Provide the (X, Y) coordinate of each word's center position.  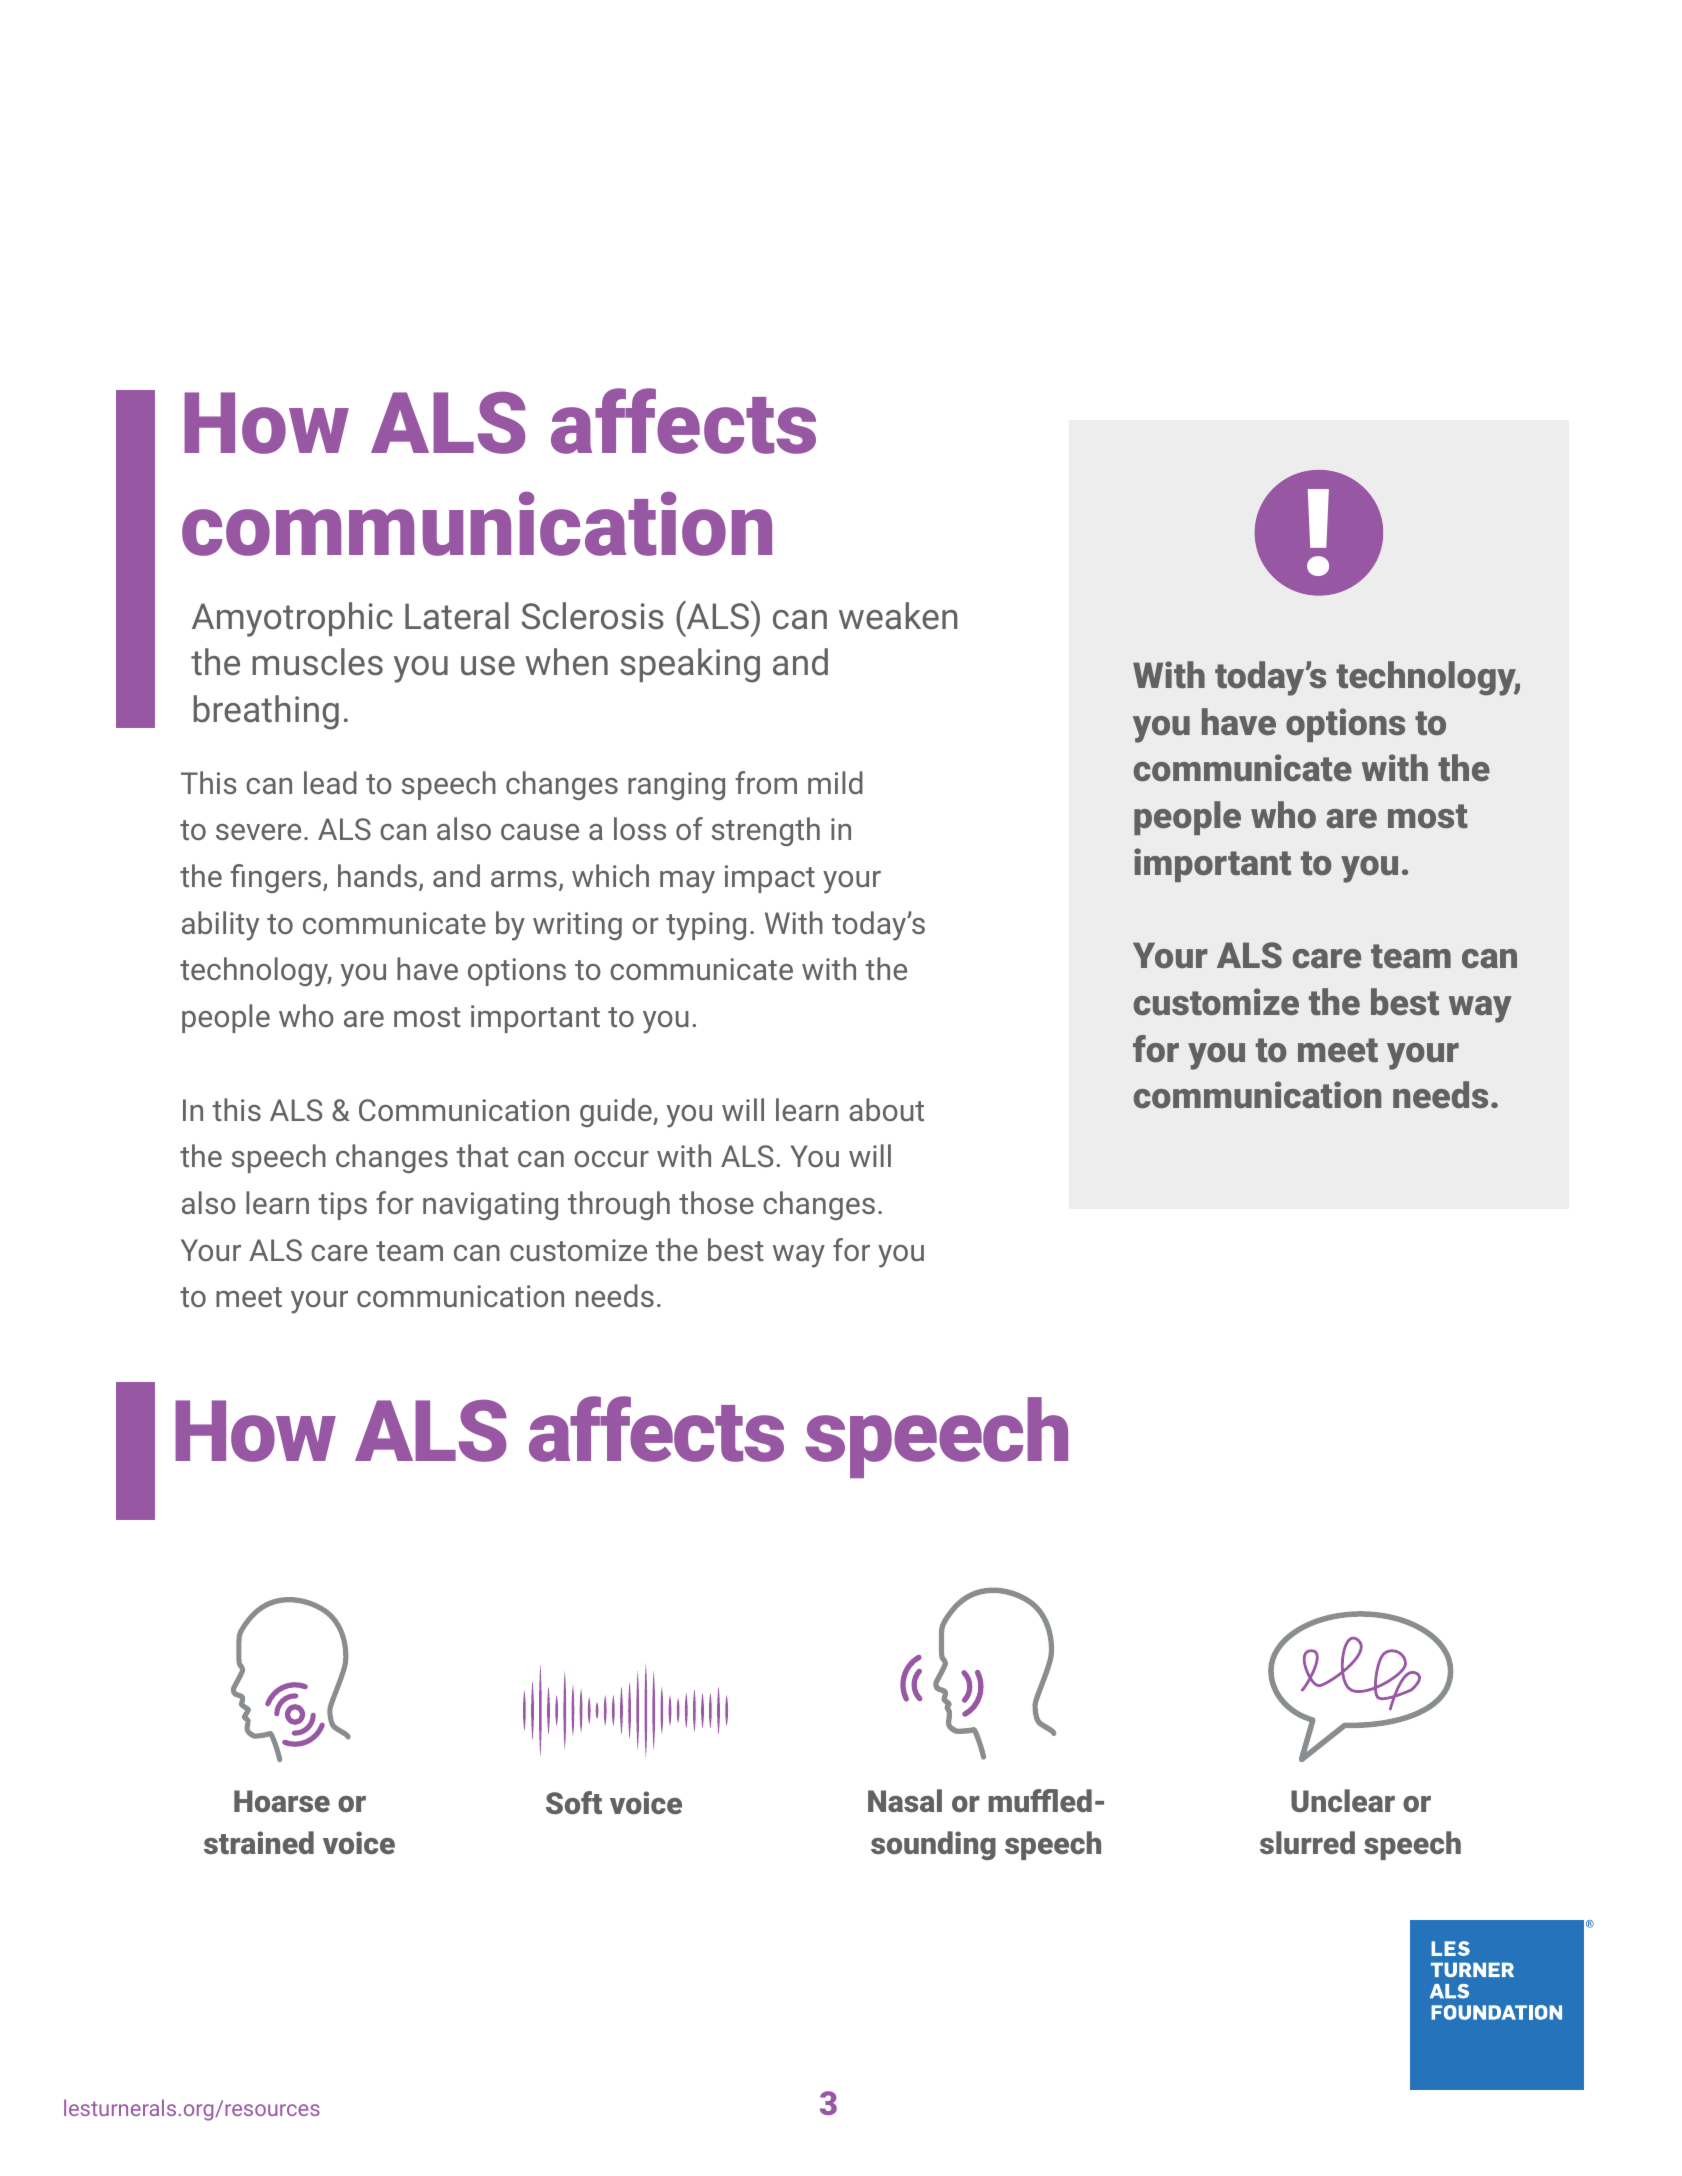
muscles (317, 662)
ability (220, 926)
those (716, 1202)
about (886, 1109)
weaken (898, 616)
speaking (690, 665)
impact (770, 879)
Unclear (1343, 1800)
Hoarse (282, 1801)
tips (342, 1206)
